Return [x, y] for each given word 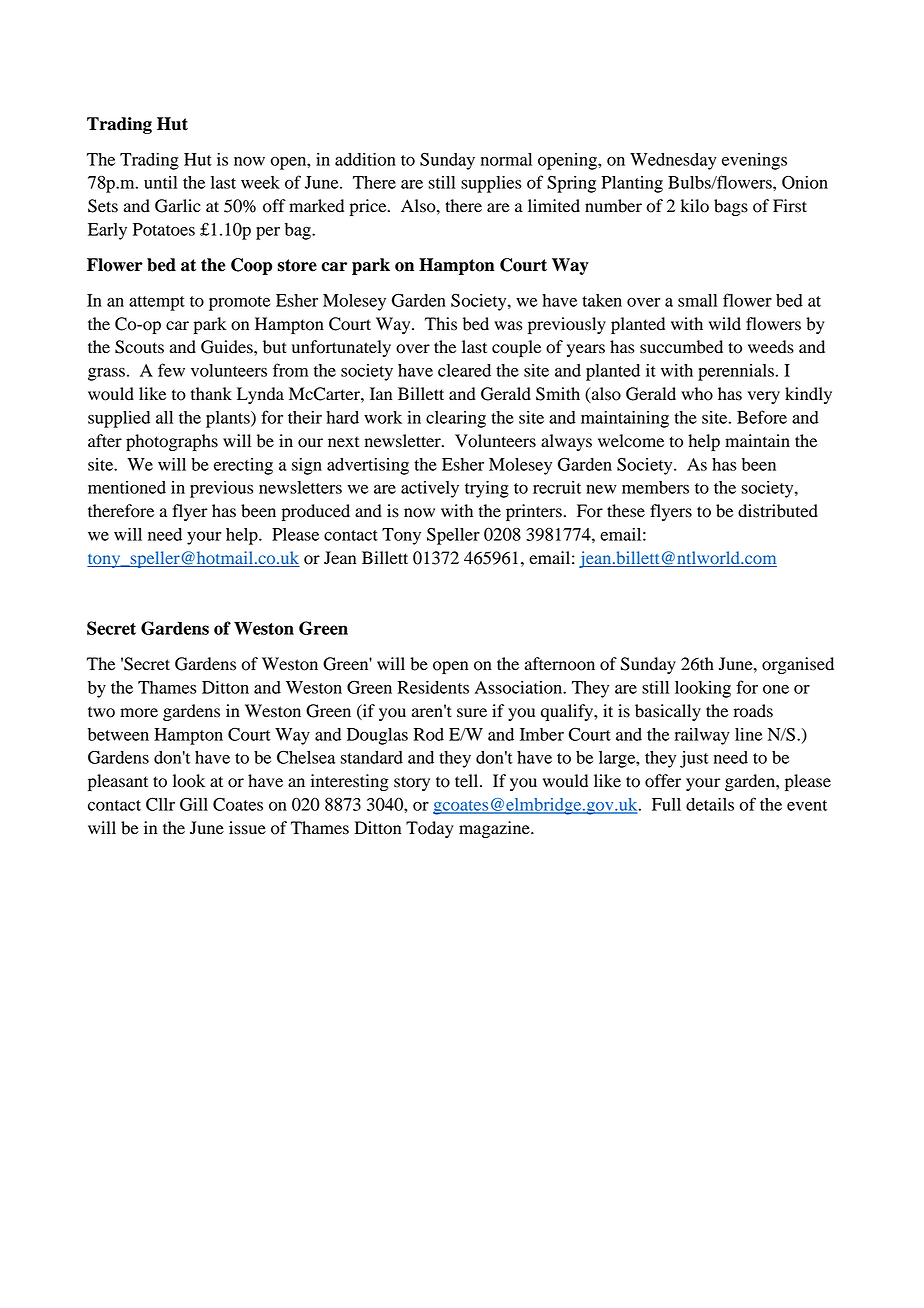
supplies [491, 184]
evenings [754, 161]
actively [430, 489]
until [160, 182]
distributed [778, 511]
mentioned [127, 487]
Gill [194, 804]
